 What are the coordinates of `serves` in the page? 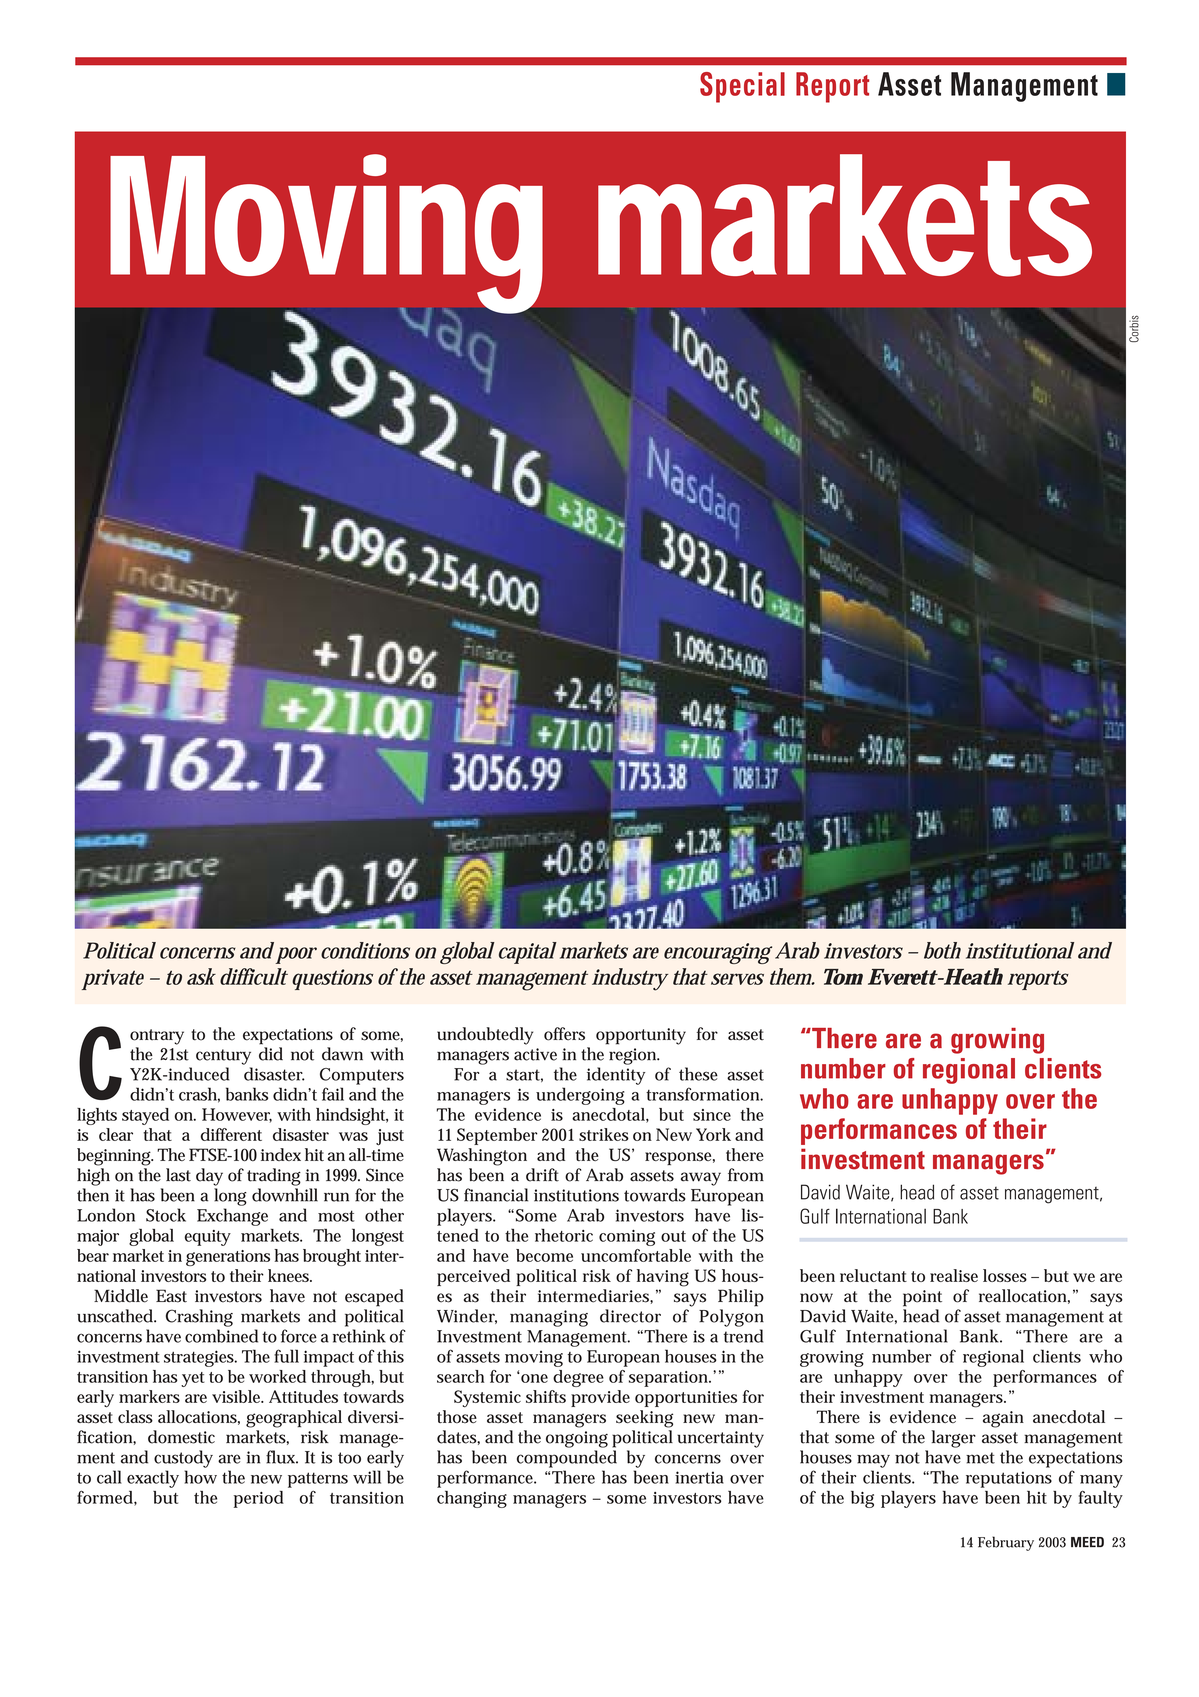 It's located at (737, 979).
